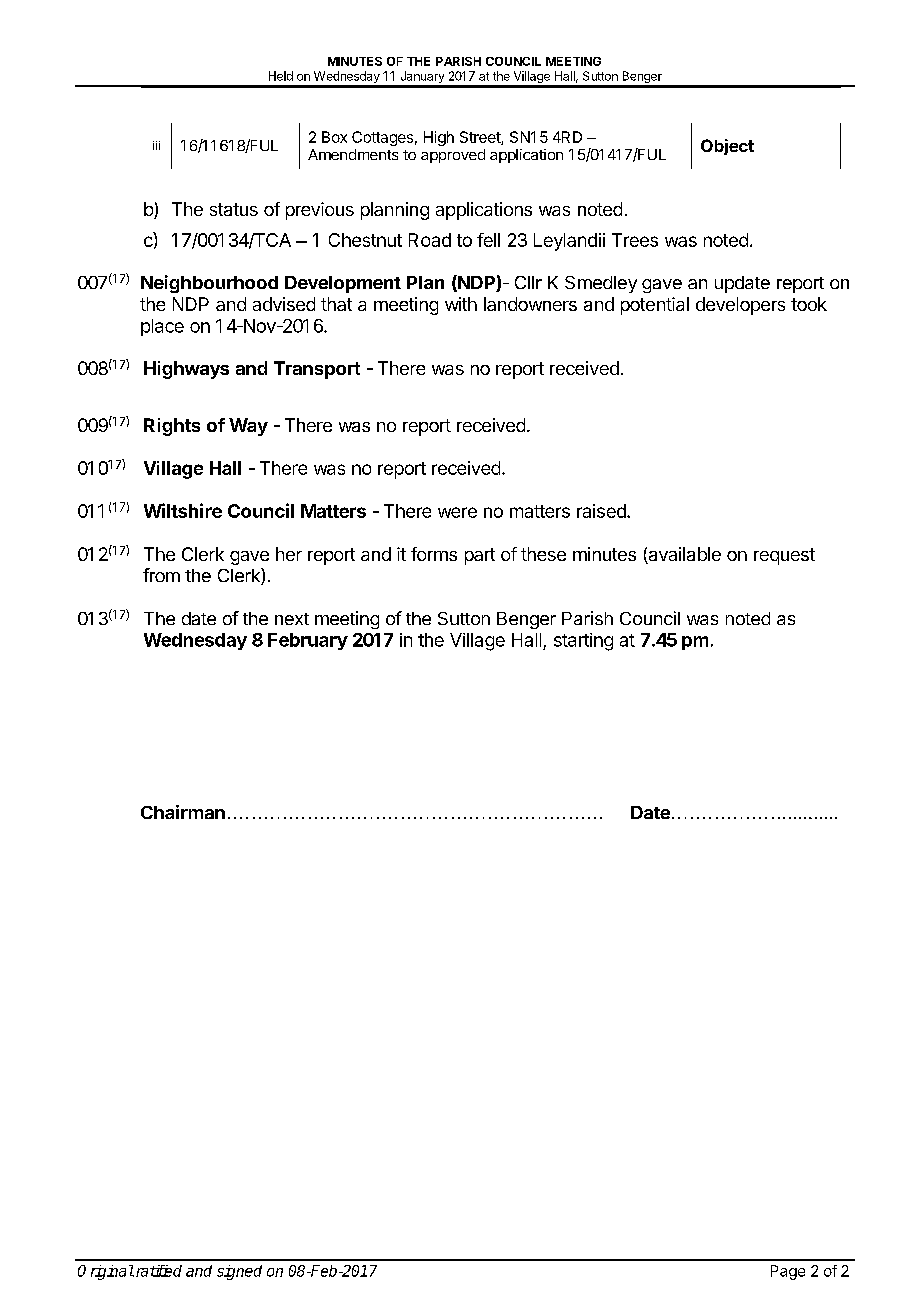 This screenshot has height=1308, width=924. I want to click on with, so click(461, 304).
